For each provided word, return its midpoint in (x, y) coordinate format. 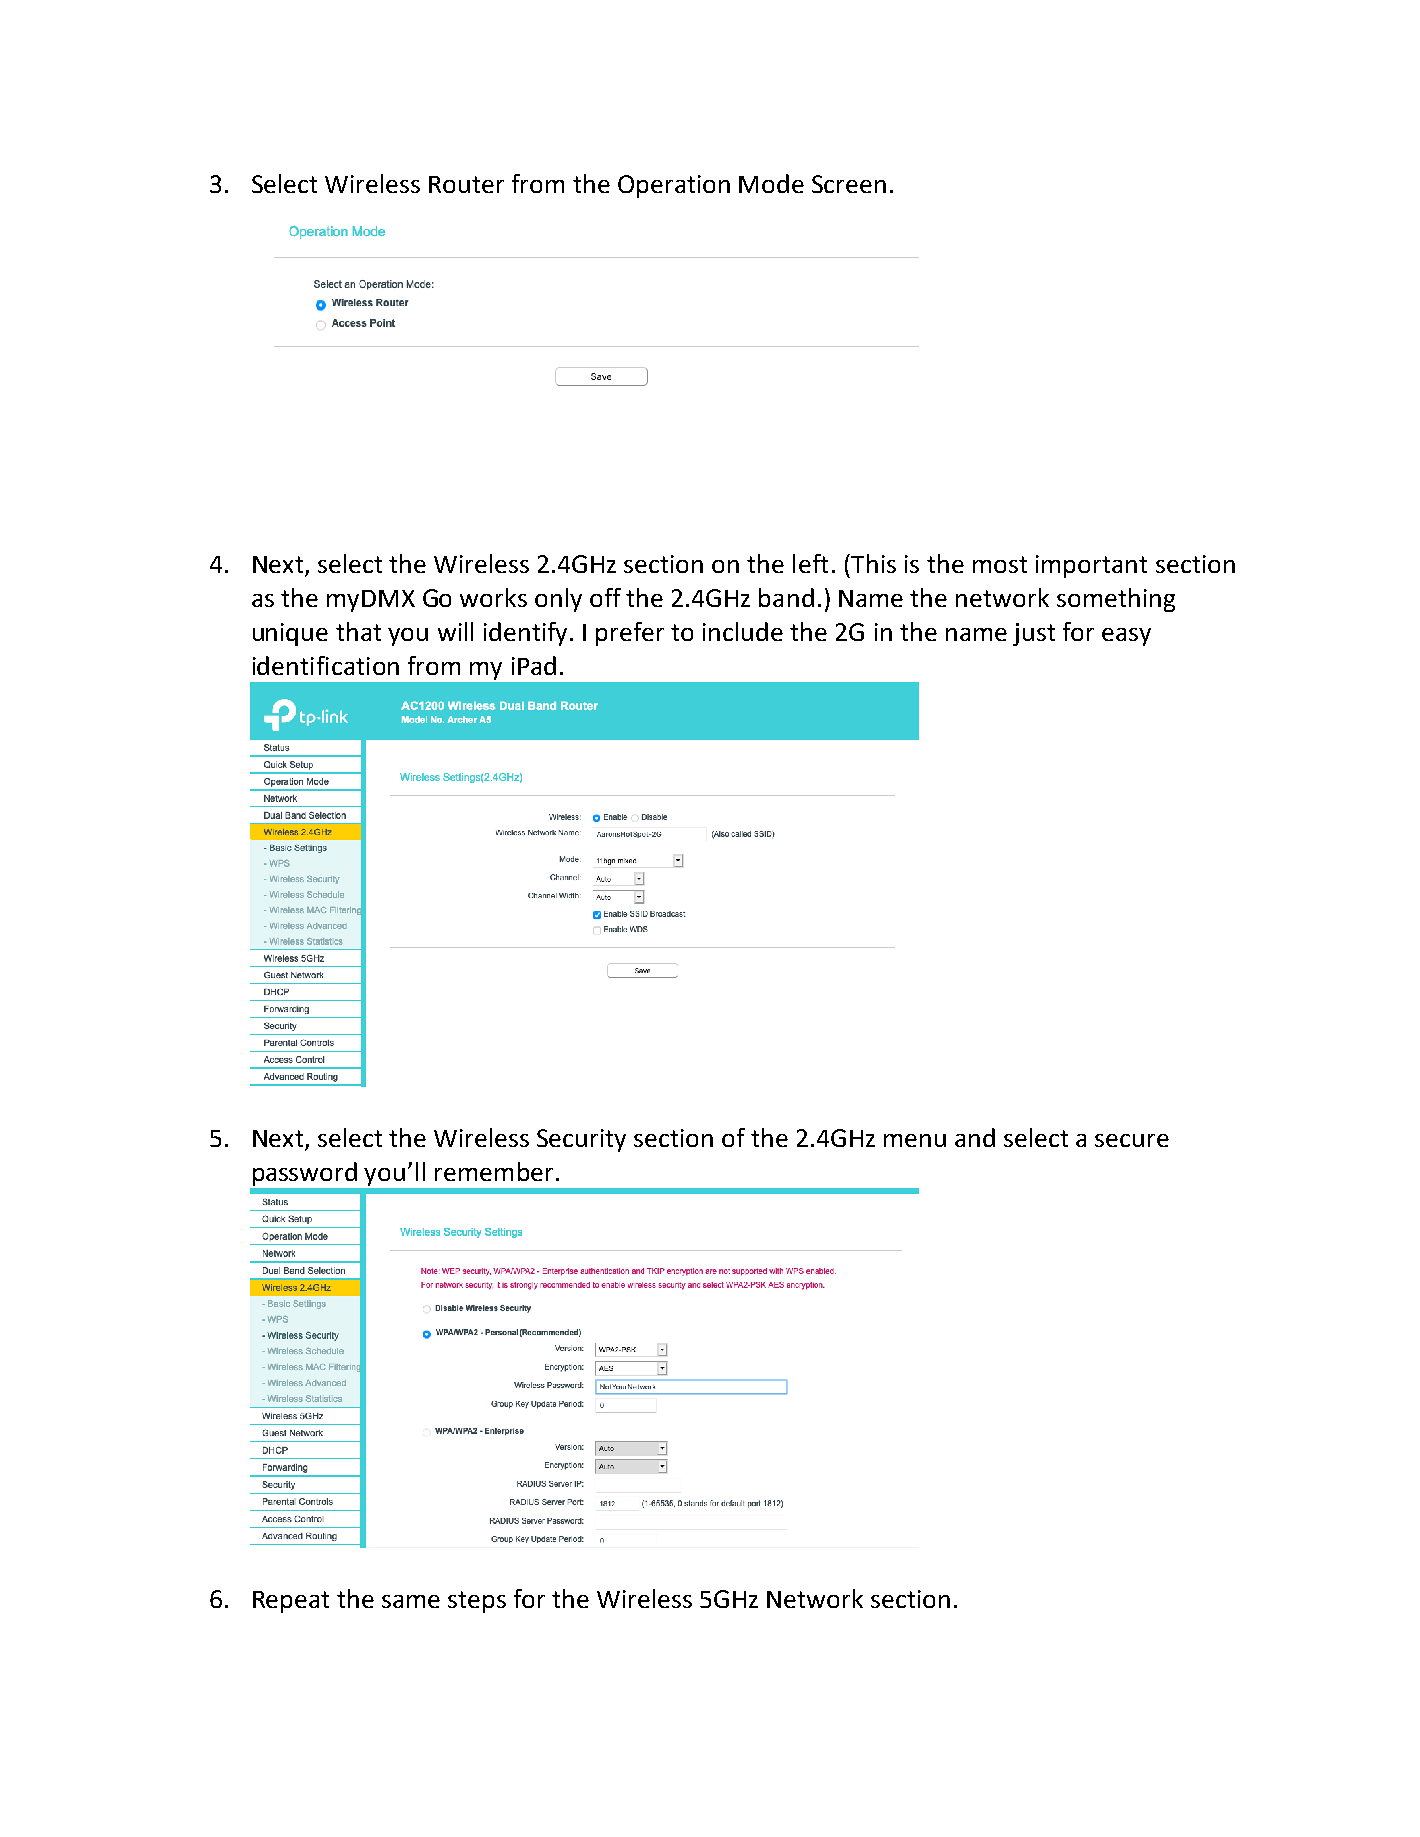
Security (581, 1140)
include (743, 631)
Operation (674, 186)
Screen (849, 184)
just (1034, 634)
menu (915, 1140)
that (358, 631)
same (411, 1601)
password (305, 1174)
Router (466, 184)
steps (477, 1602)
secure (1132, 1140)
